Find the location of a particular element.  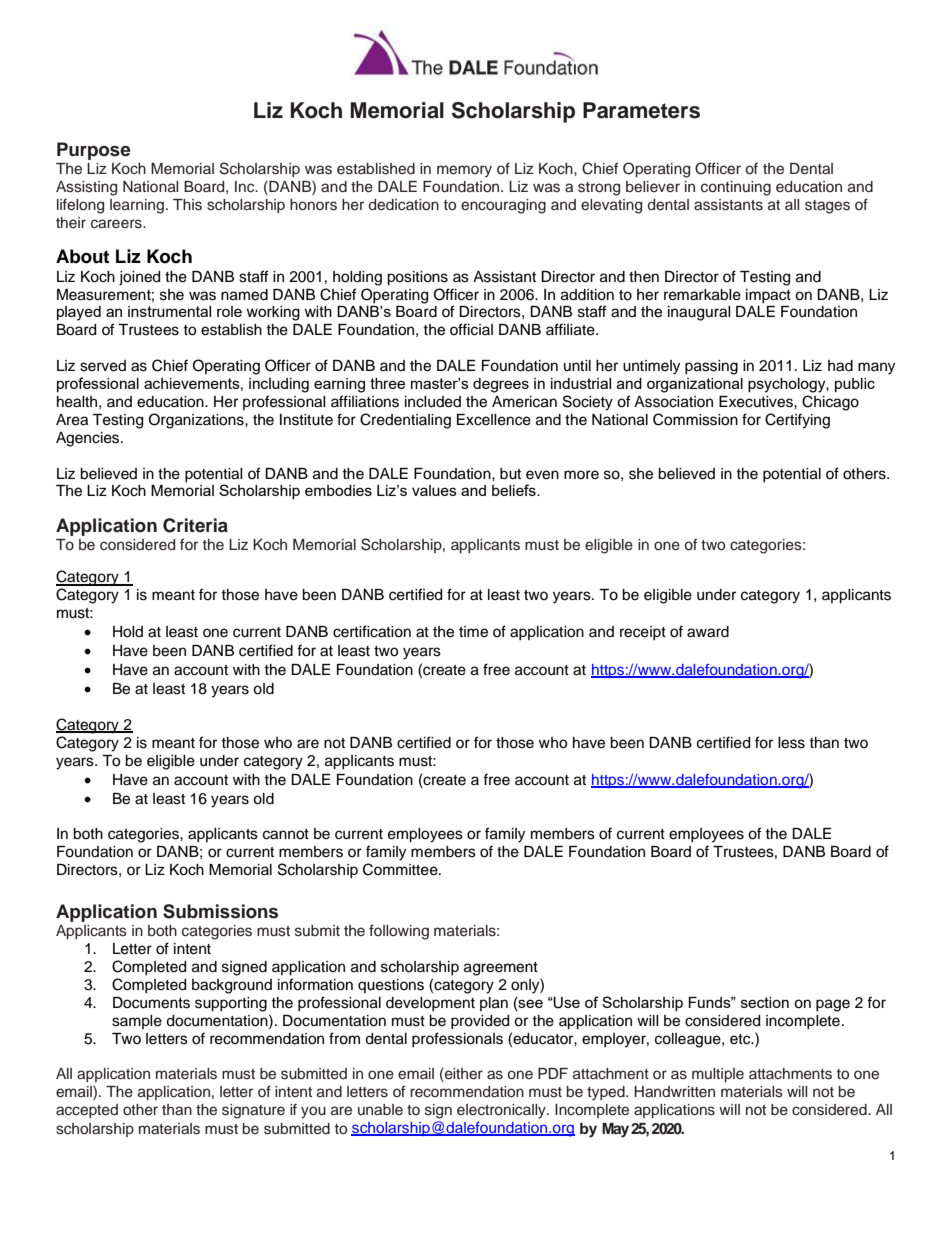

Executives is located at coordinates (757, 402).
